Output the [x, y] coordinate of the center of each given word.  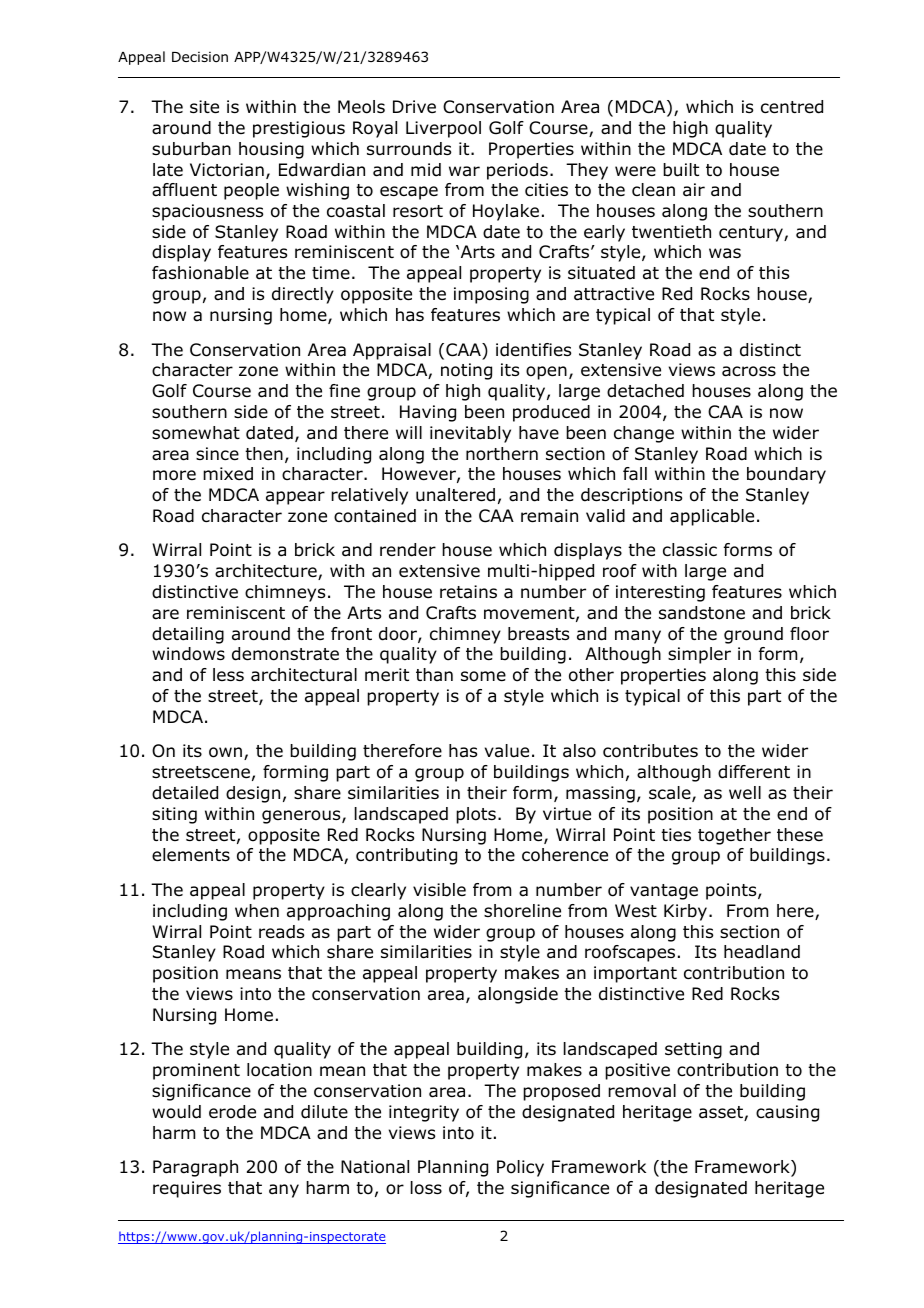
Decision [200, 57]
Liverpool [443, 129]
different [754, 772]
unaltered [455, 495]
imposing [491, 295]
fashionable [200, 273]
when [257, 911]
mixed [228, 474]
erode [232, 1112]
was [725, 253]
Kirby [685, 912]
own [227, 753]
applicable [712, 517]
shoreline [522, 911]
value [507, 751]
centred [792, 107]
